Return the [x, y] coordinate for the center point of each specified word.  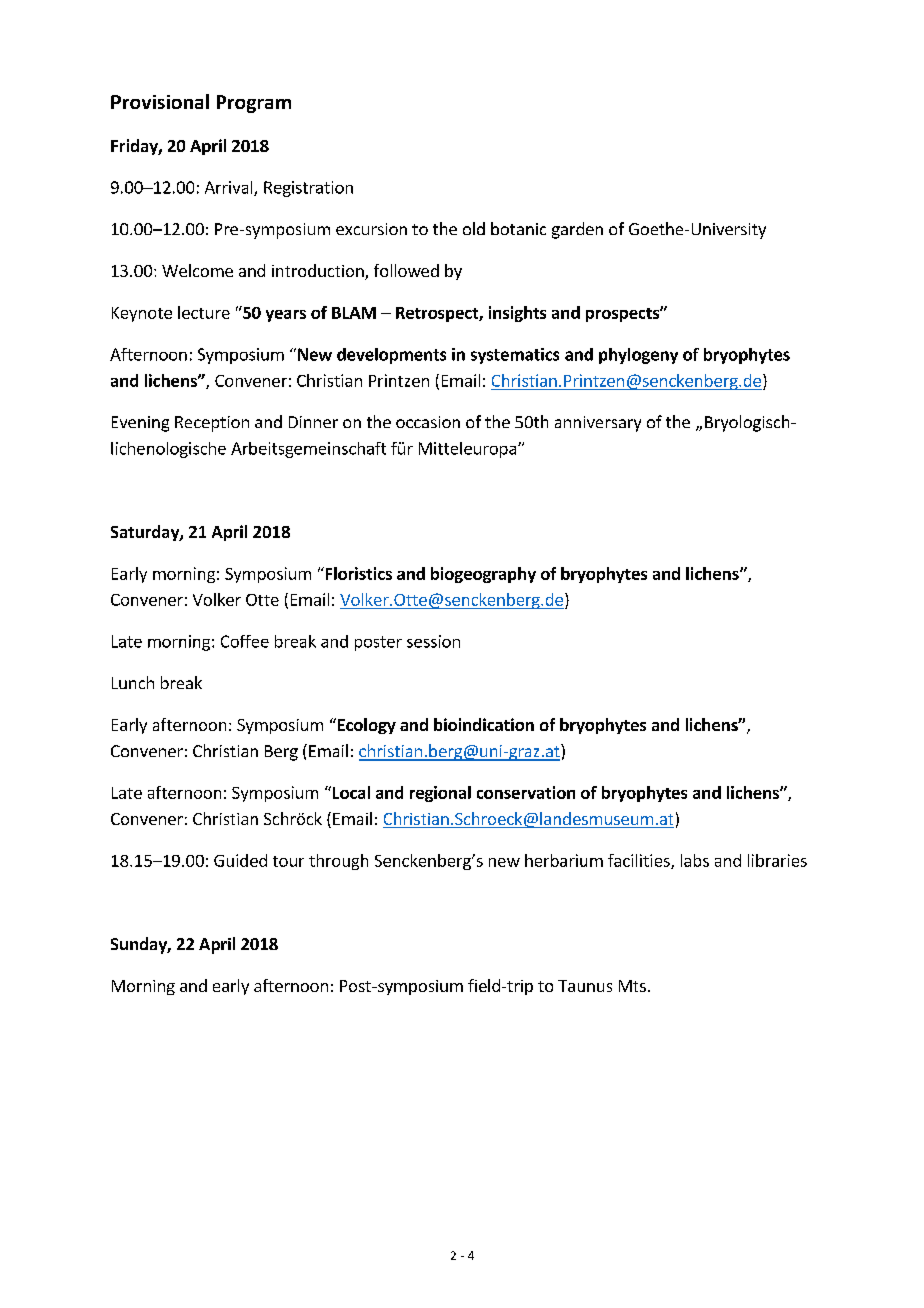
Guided [240, 860]
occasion [428, 422]
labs [695, 860]
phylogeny [638, 356]
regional [440, 794]
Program [254, 104]
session [433, 641]
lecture [204, 312]
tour [288, 861]
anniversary [598, 424]
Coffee [245, 641]
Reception [212, 424]
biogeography [483, 575]
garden [577, 230]
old [474, 228]
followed [406, 270]
